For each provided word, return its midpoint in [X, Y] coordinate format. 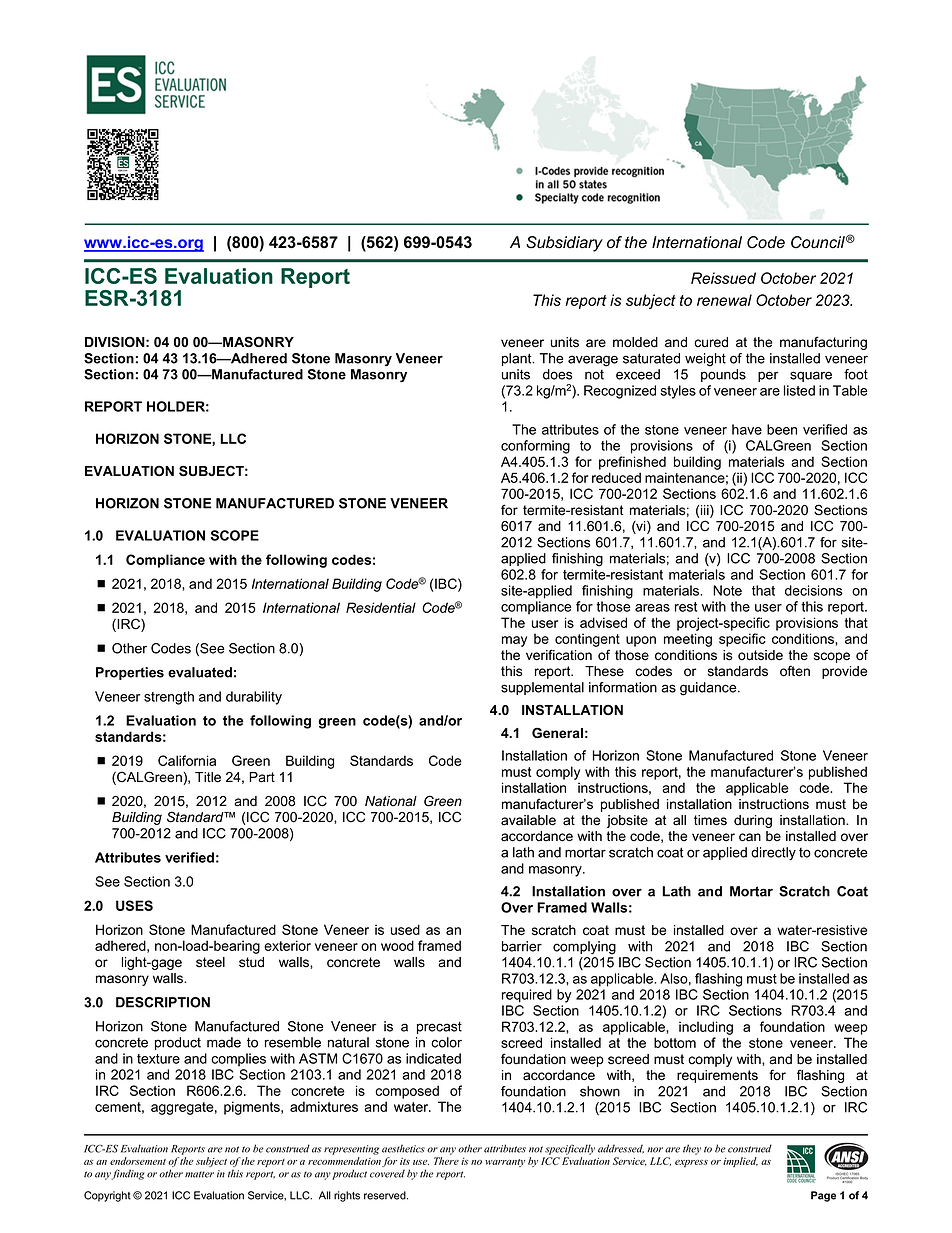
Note [727, 590]
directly [773, 854]
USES [134, 905]
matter [199, 1174]
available [528, 820]
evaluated [200, 672]
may [514, 641]
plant [518, 359]
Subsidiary [564, 244]
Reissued [723, 278]
